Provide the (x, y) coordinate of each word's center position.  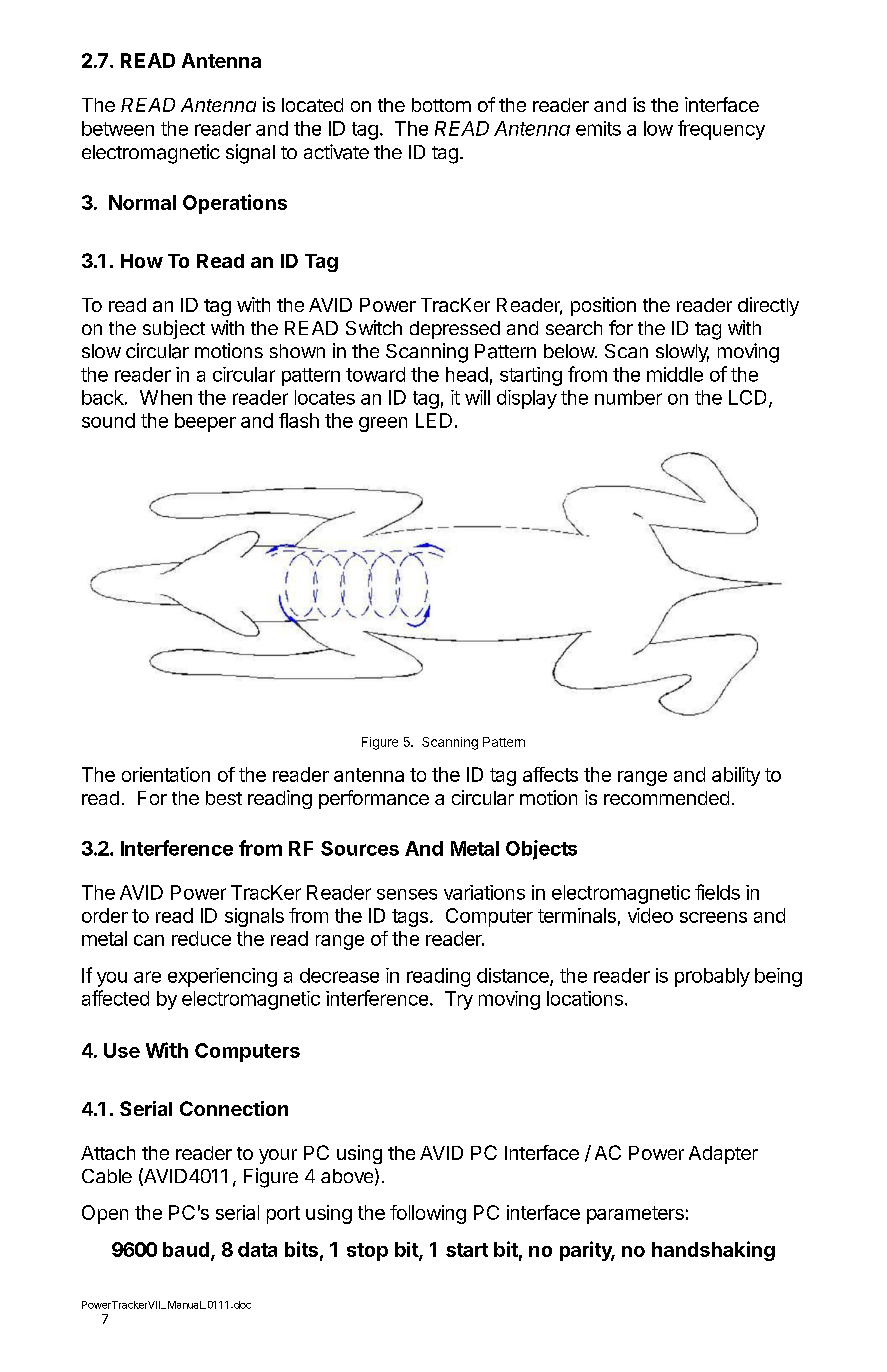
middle (675, 374)
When (166, 397)
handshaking (713, 1251)
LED (434, 420)
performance (374, 799)
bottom (441, 105)
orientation (166, 774)
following (428, 1214)
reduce (201, 938)
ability (736, 776)
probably (712, 977)
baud (186, 1249)
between (118, 128)
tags (411, 918)
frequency (721, 130)
